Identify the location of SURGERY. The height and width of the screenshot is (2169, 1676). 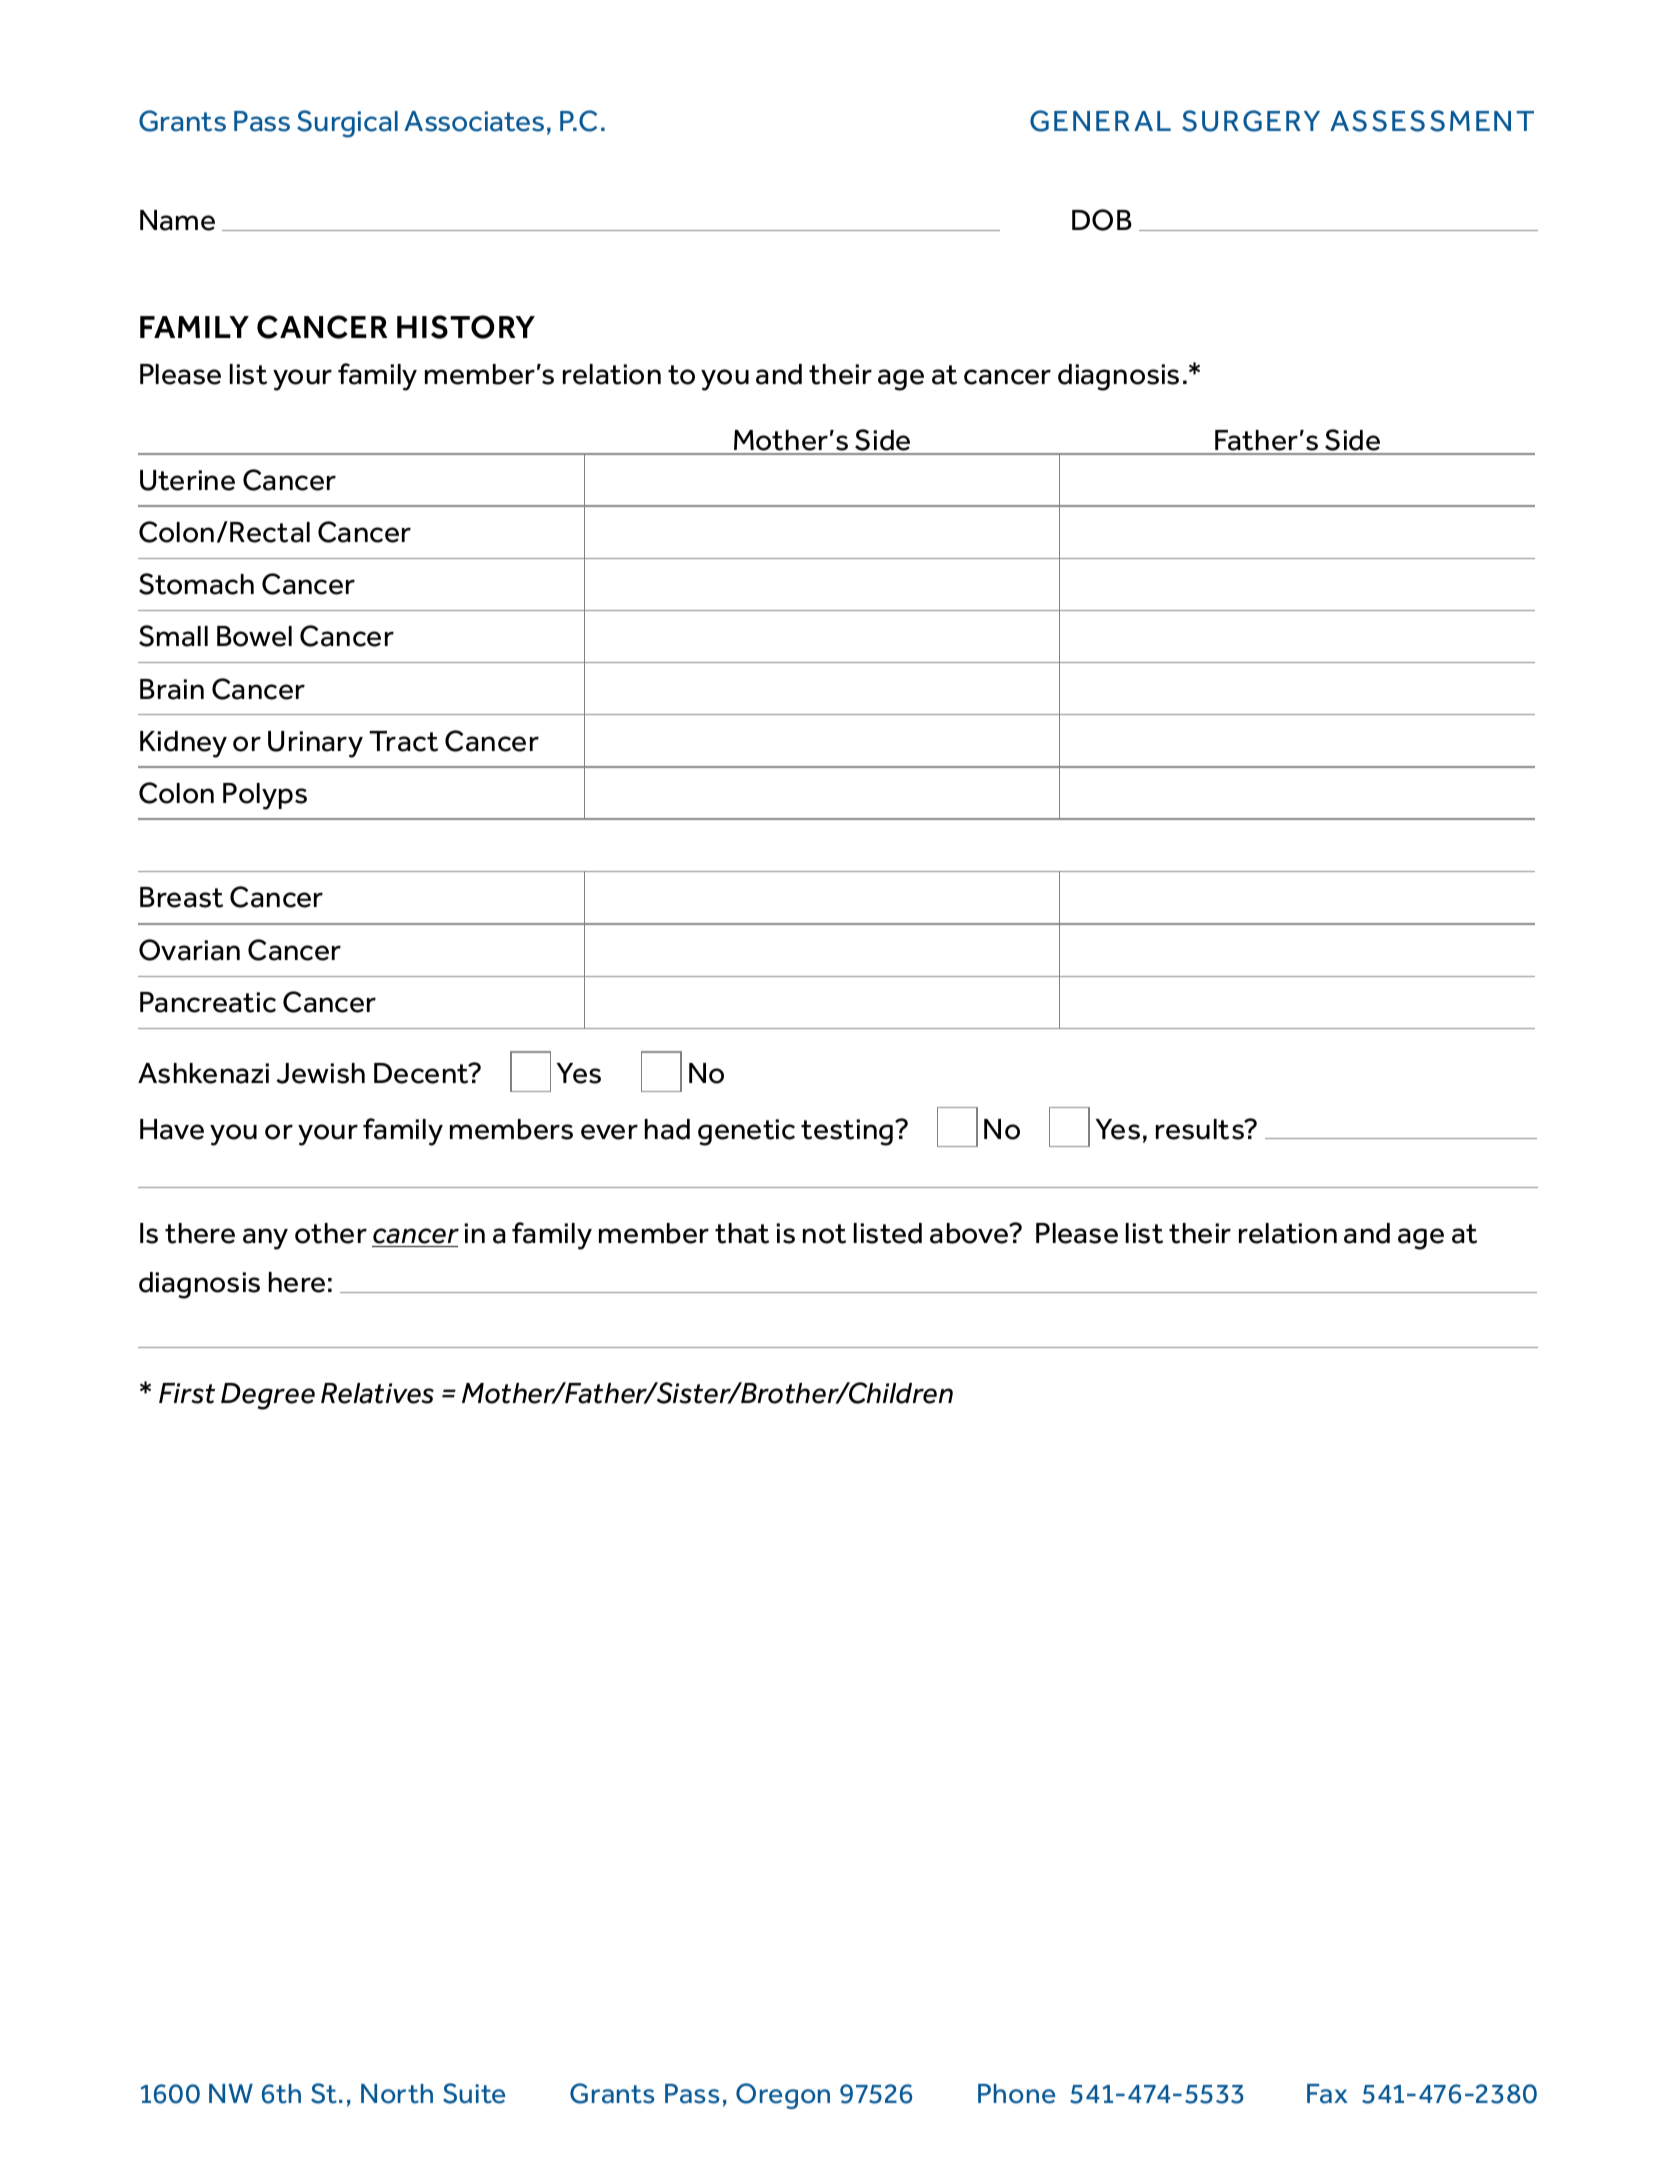
(1251, 121).
